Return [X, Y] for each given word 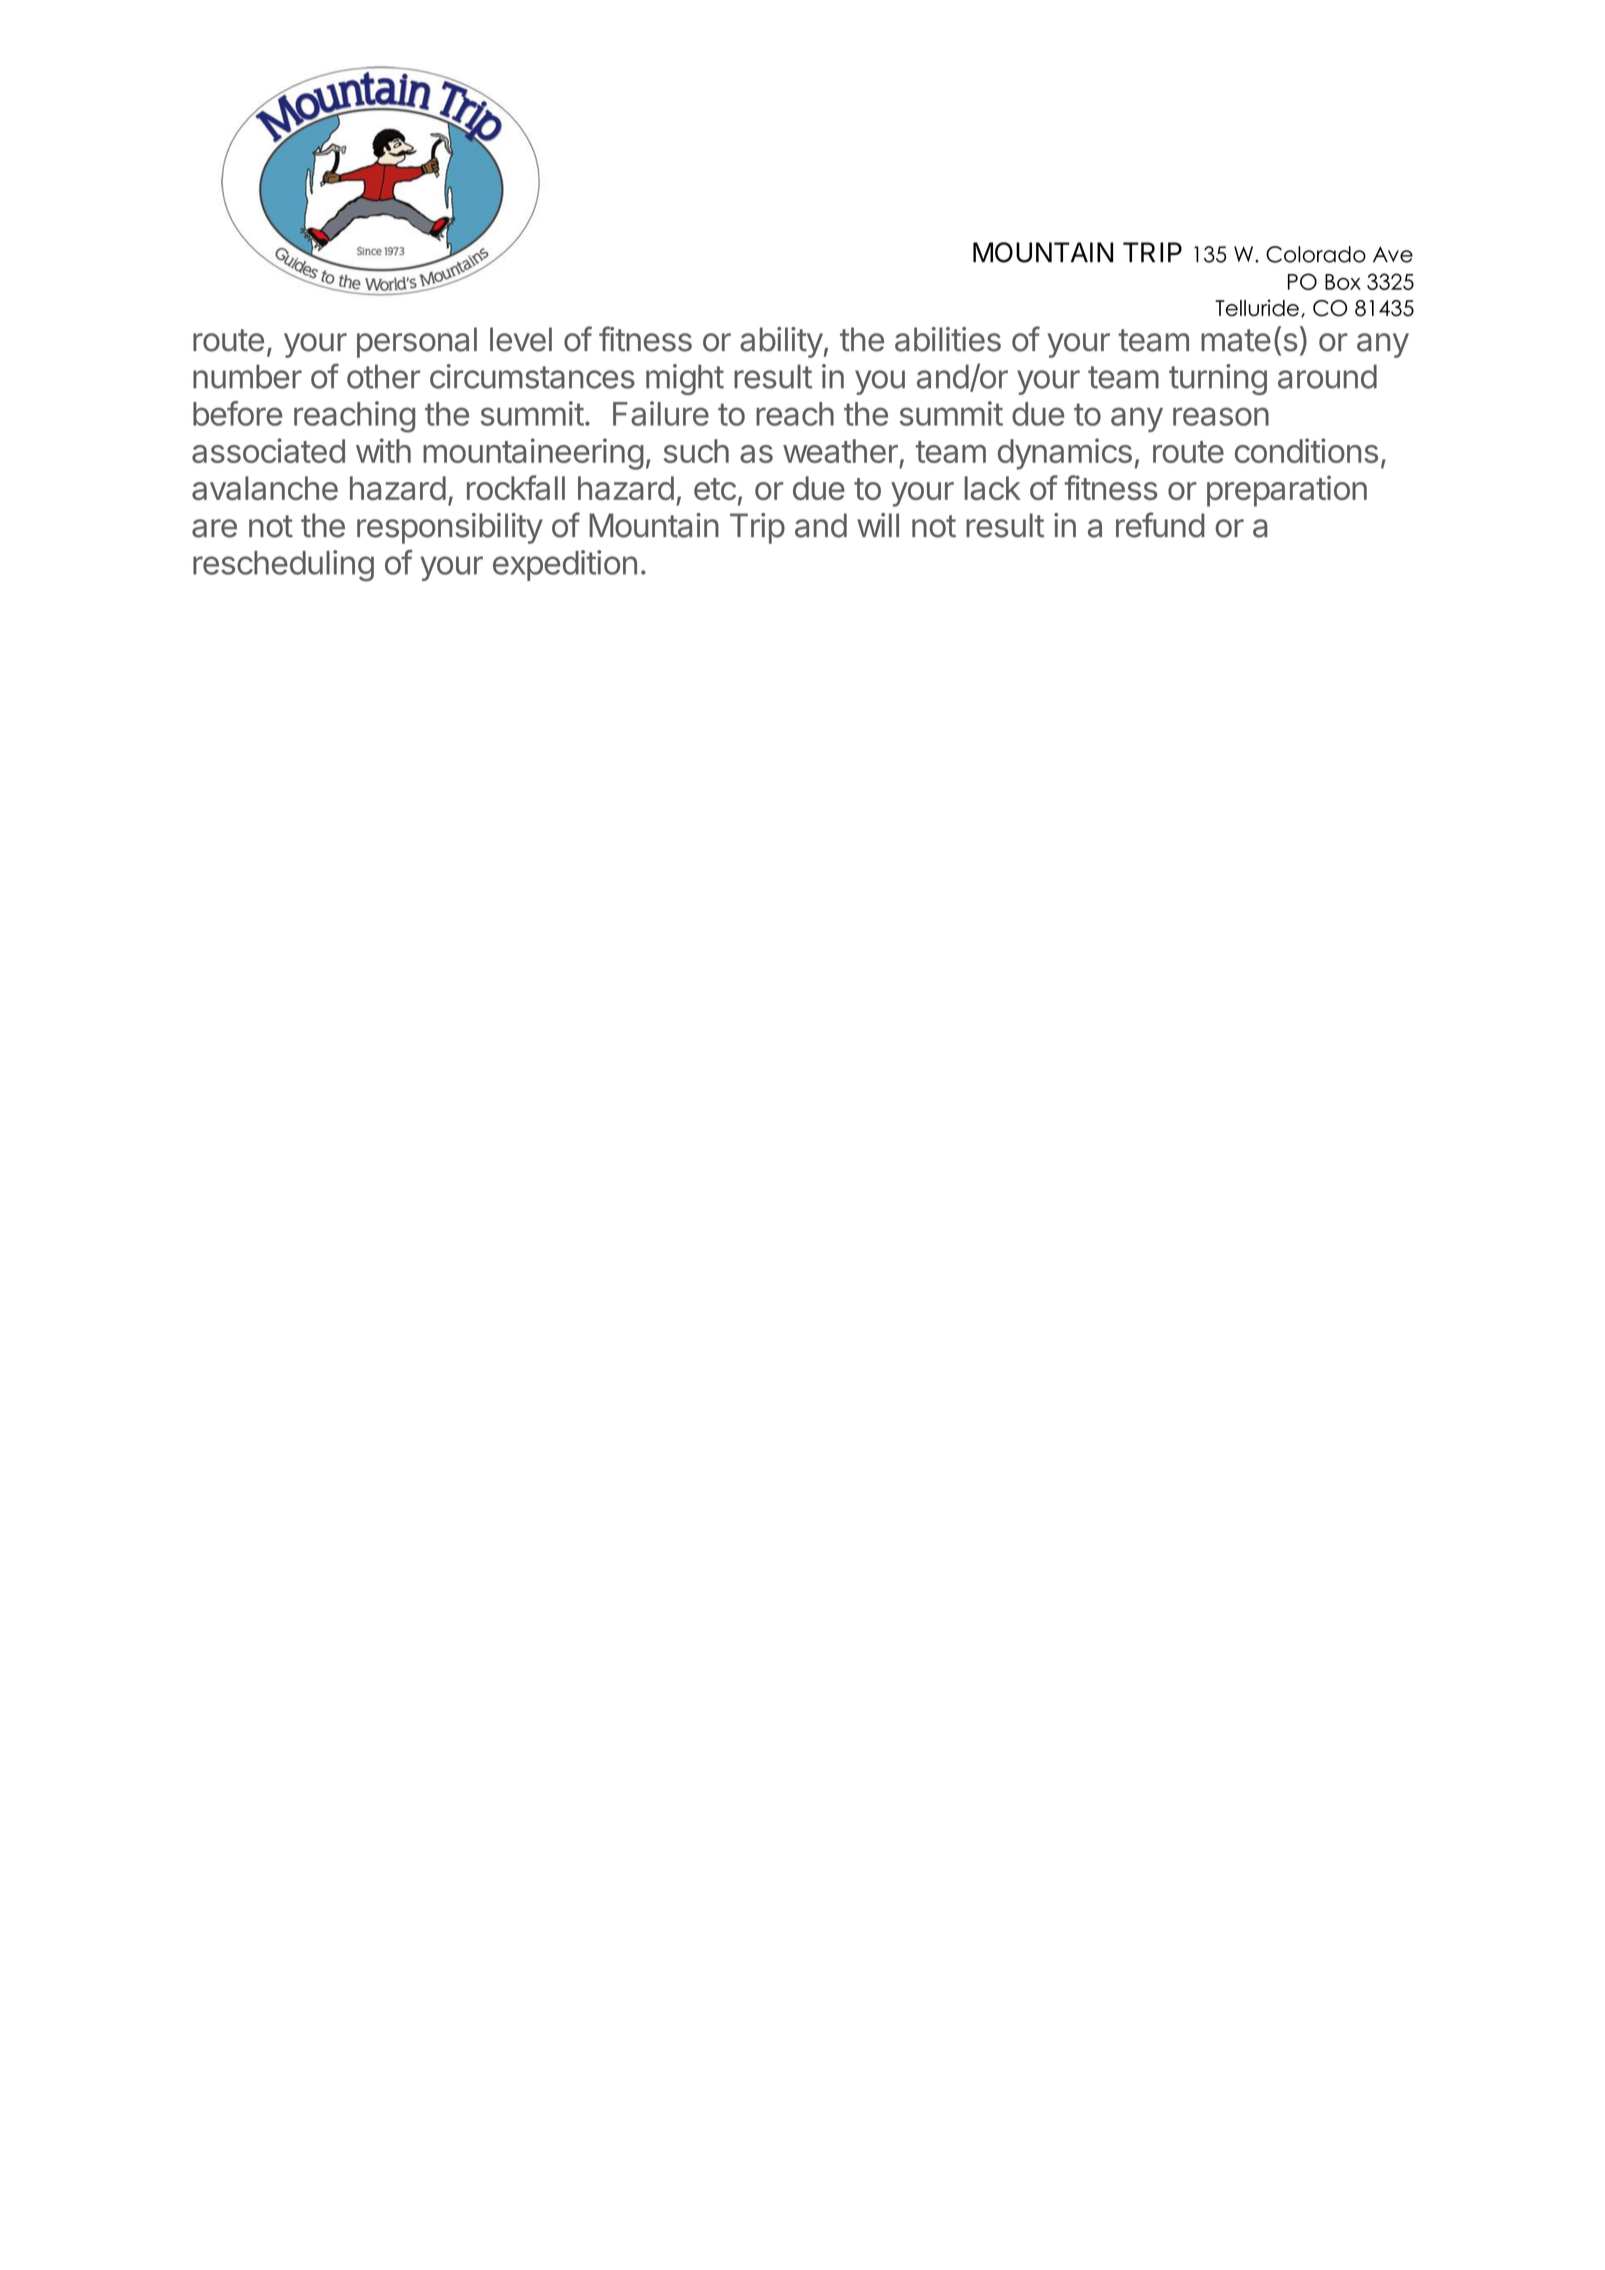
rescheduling [283, 566]
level [521, 339]
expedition [565, 565]
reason [1221, 416]
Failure [661, 413]
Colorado [1316, 254]
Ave [1393, 254]
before [238, 413]
